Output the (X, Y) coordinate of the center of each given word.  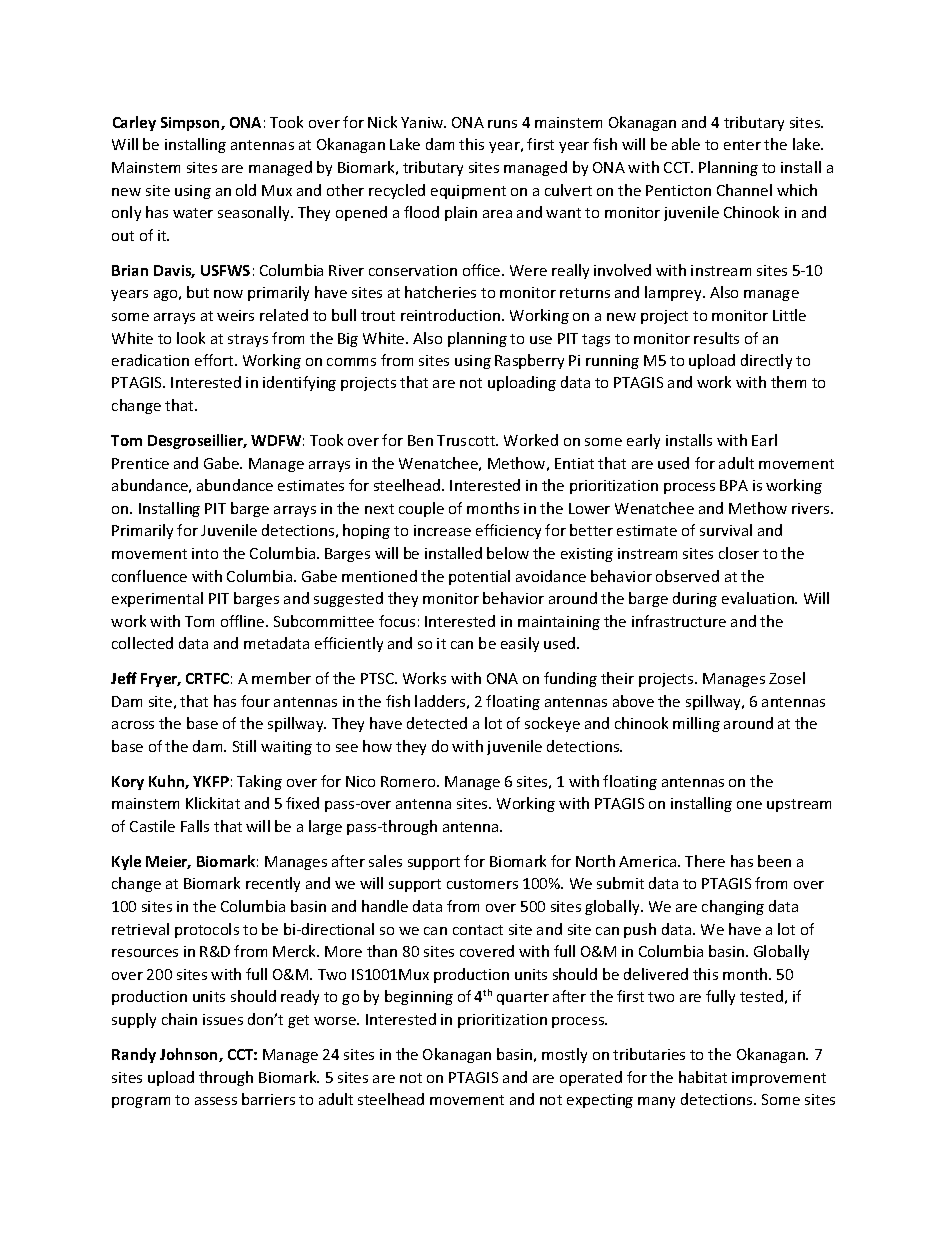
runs (502, 124)
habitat (703, 1077)
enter (742, 145)
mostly (564, 1055)
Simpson (191, 124)
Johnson (190, 1055)
